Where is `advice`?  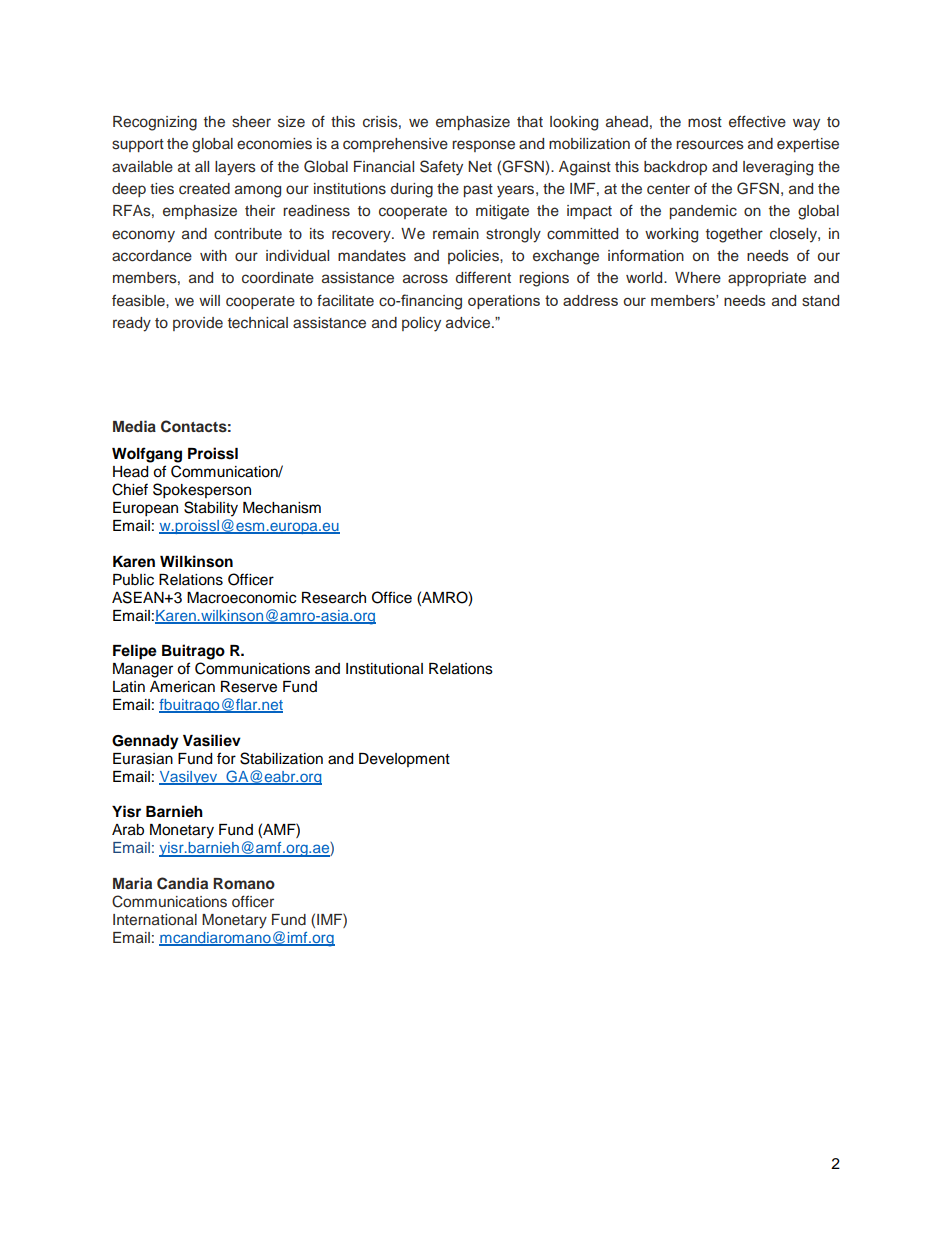
advice is located at coordinates (469, 322).
